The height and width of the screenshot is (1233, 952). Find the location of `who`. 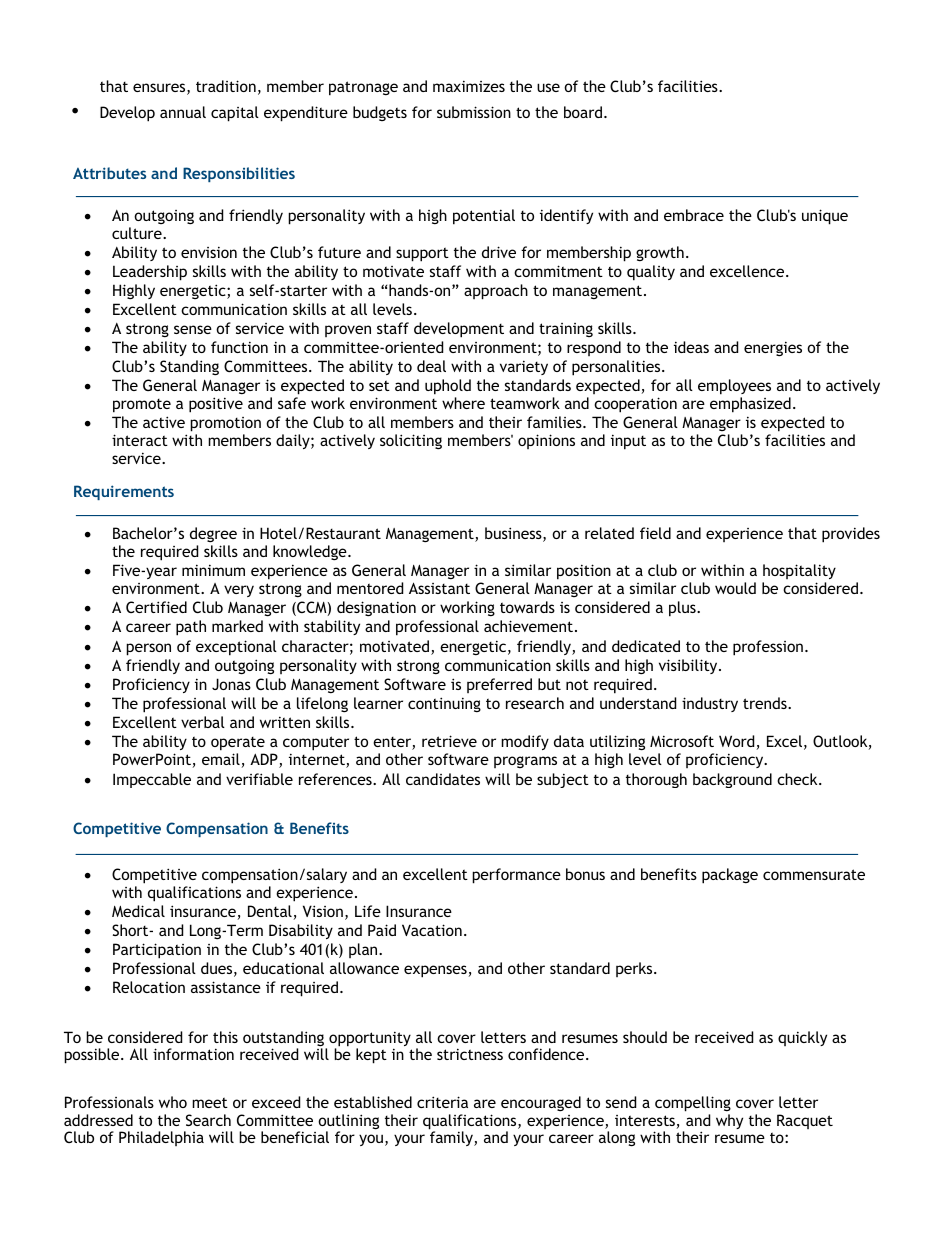

who is located at coordinates (173, 1102).
